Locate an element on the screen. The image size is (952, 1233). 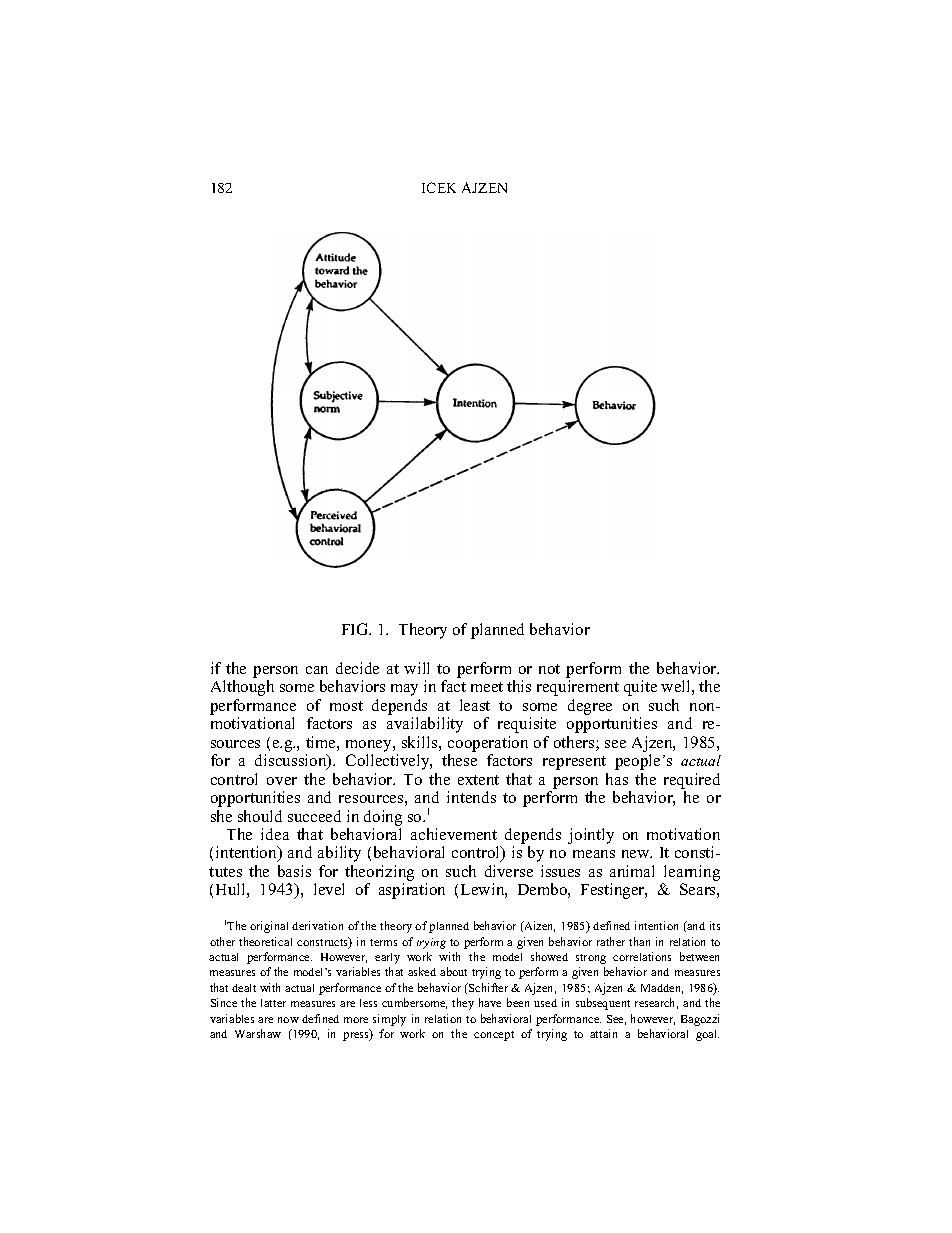
now is located at coordinates (288, 1020).
